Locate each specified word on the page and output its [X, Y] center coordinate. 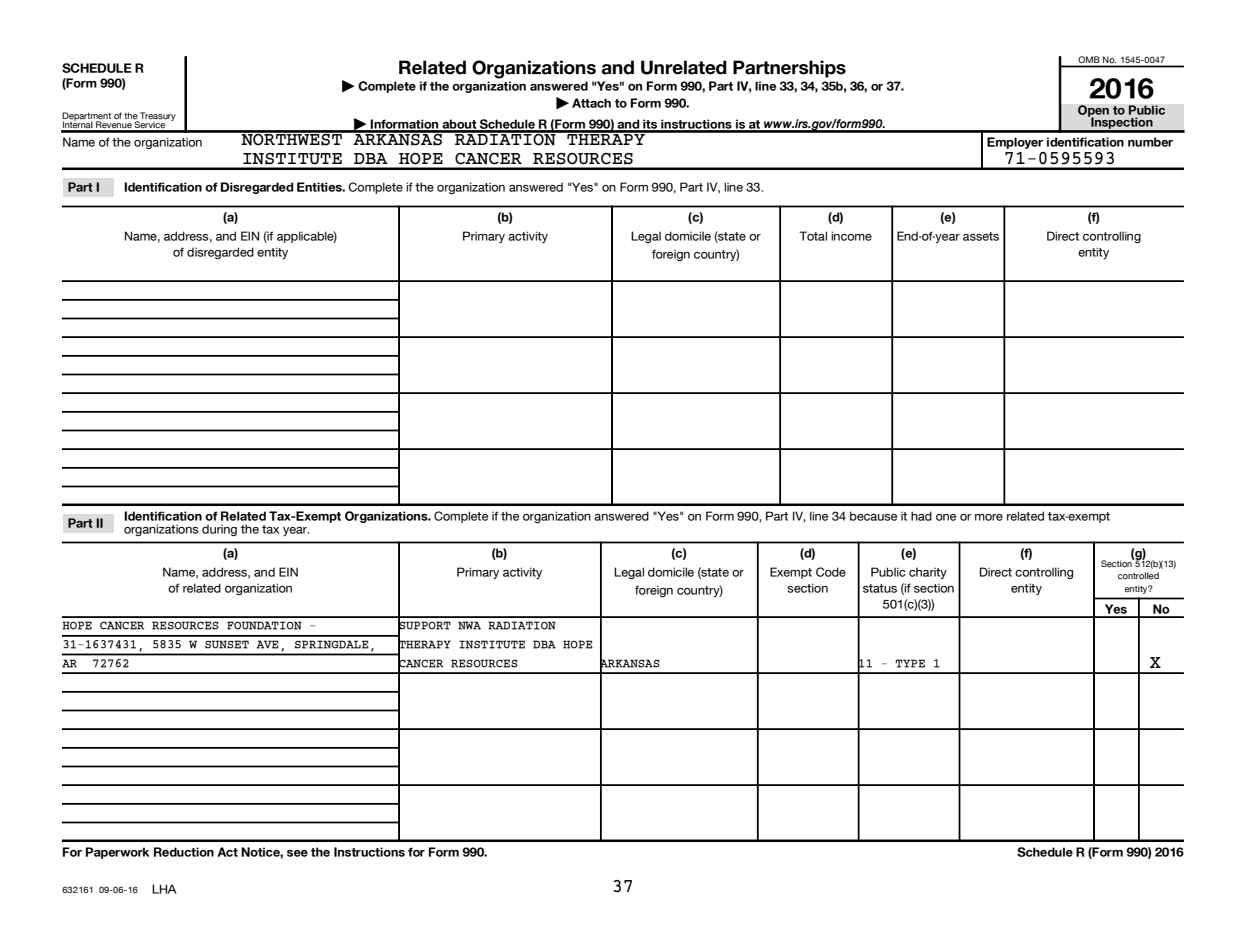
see [297, 853]
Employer [1015, 143]
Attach [591, 103]
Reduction [184, 852]
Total [813, 236]
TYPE [910, 663]
